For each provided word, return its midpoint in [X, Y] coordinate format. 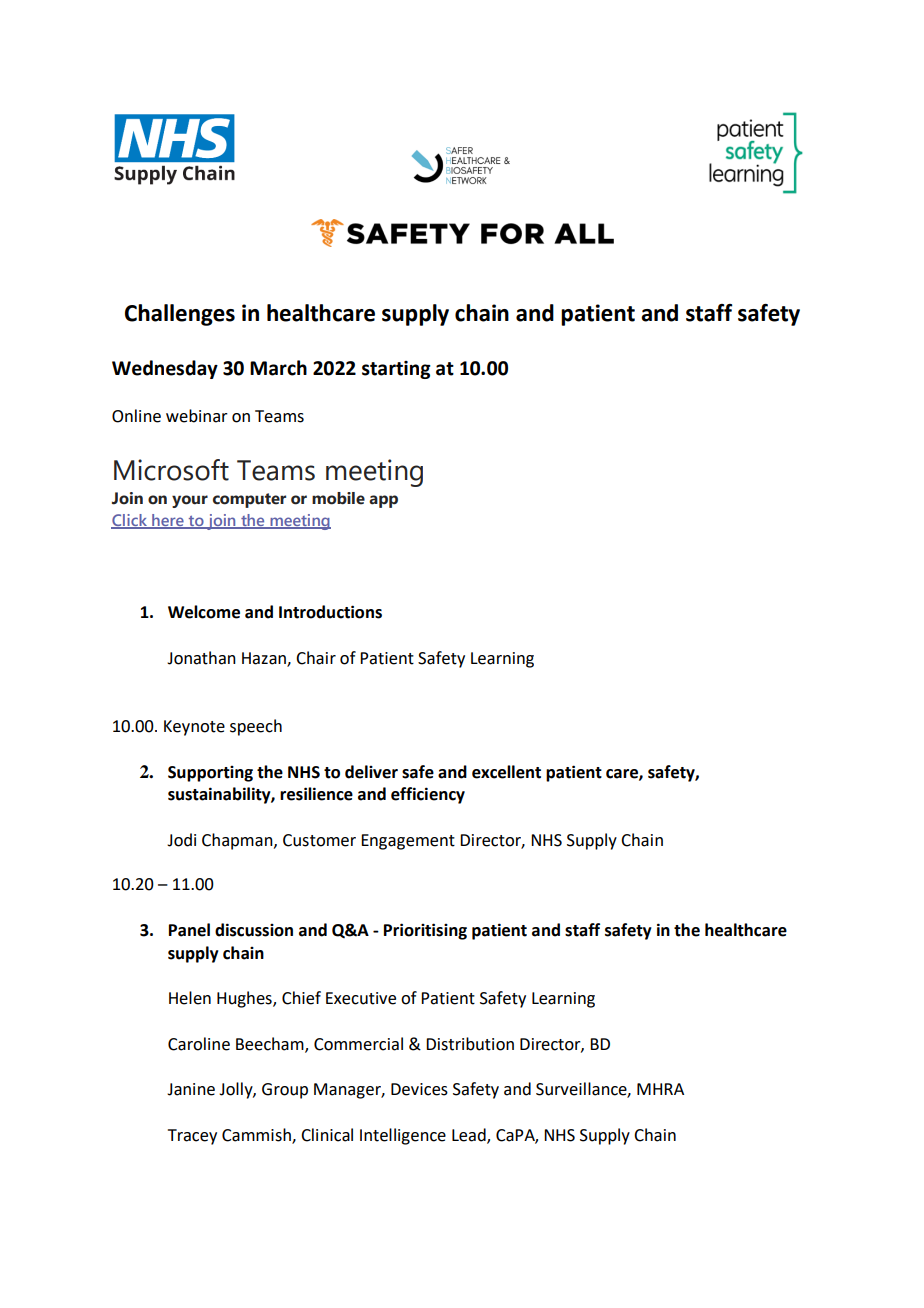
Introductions [330, 612]
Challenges [180, 315]
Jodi [181, 840]
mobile [338, 498]
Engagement [408, 842]
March [278, 368]
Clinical [327, 1135]
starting [396, 370]
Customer [319, 840]
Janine [191, 1089]
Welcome [204, 612]
